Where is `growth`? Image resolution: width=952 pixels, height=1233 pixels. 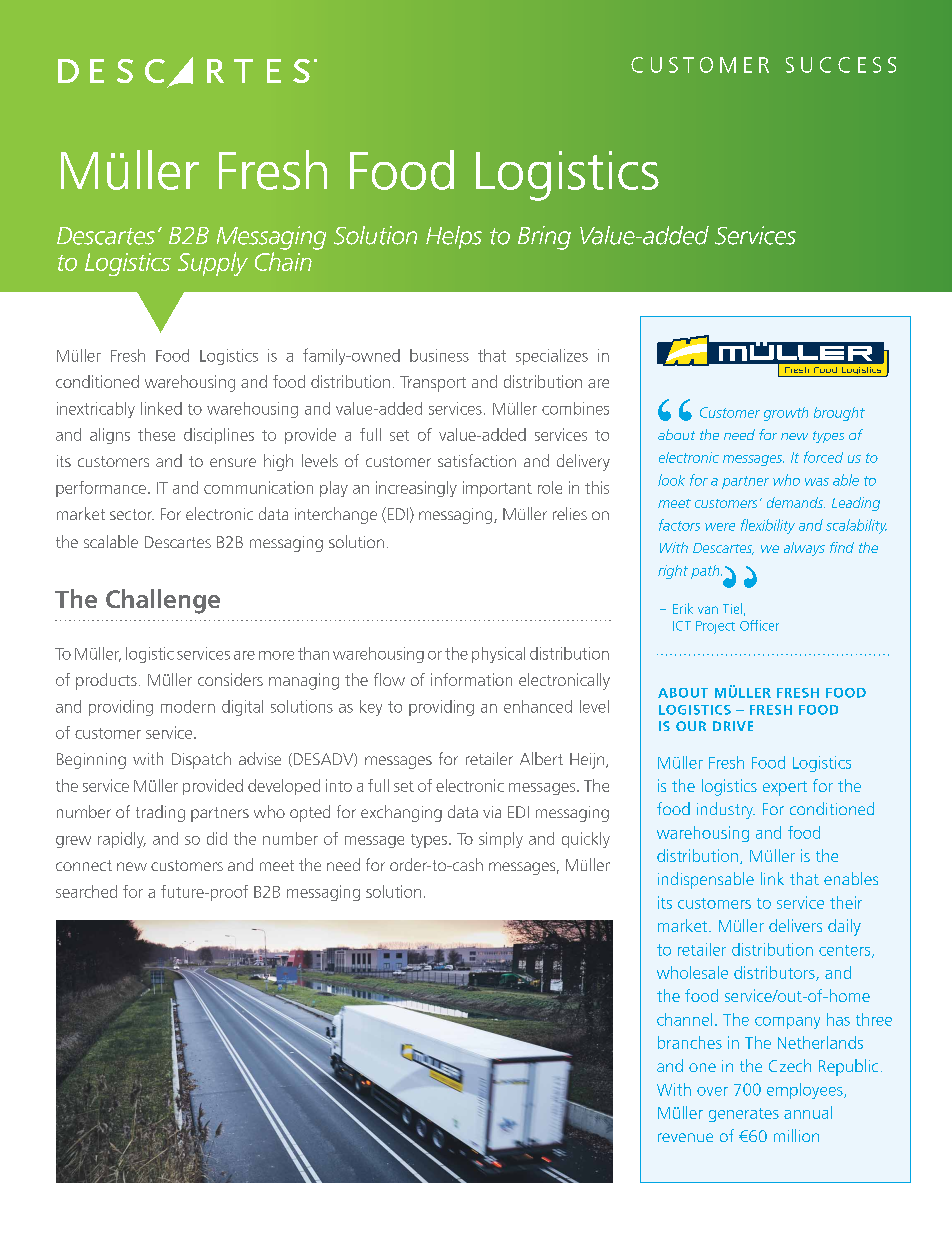
growth is located at coordinates (786, 414).
